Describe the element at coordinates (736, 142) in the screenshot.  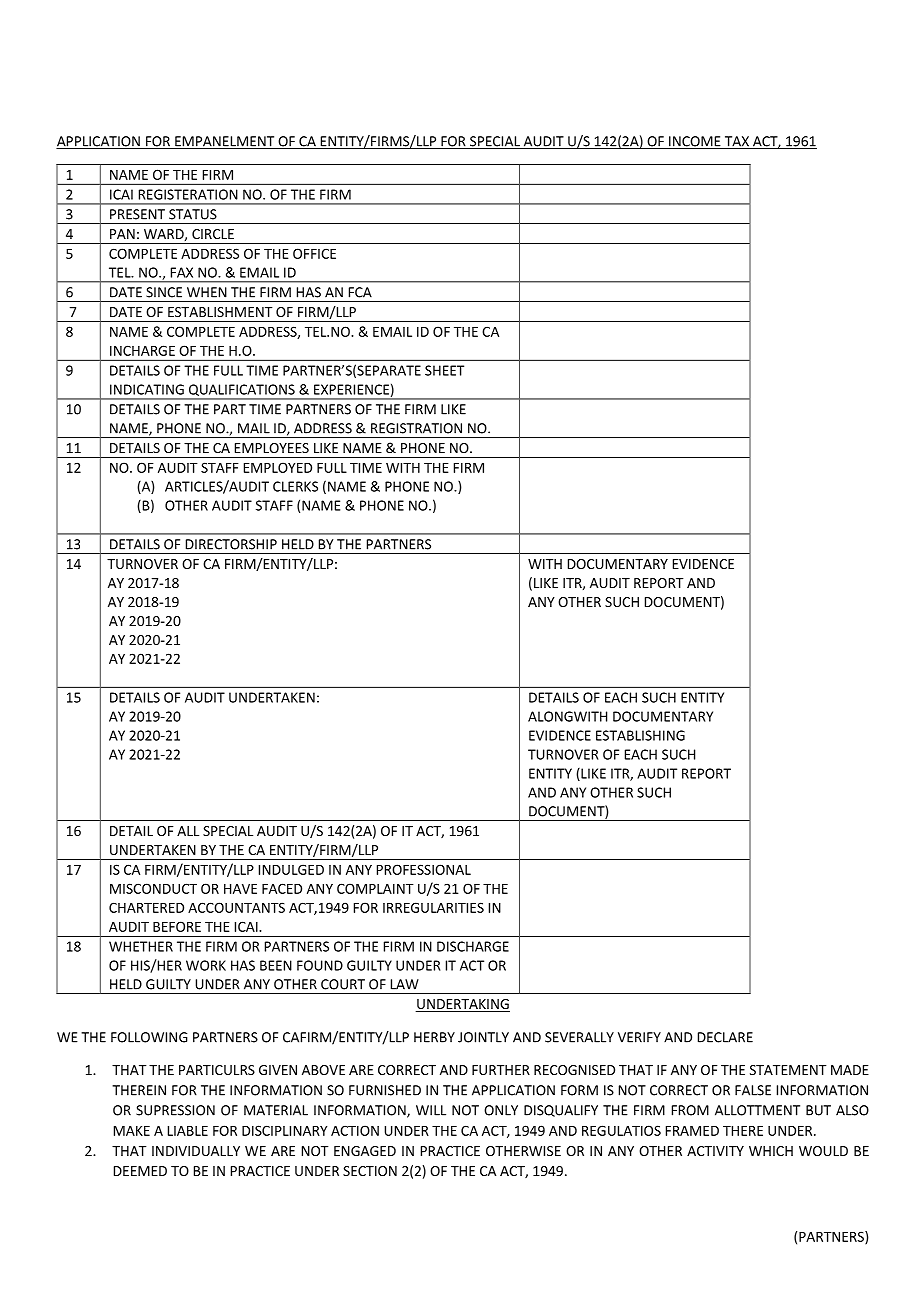
I see `TAX` at that location.
